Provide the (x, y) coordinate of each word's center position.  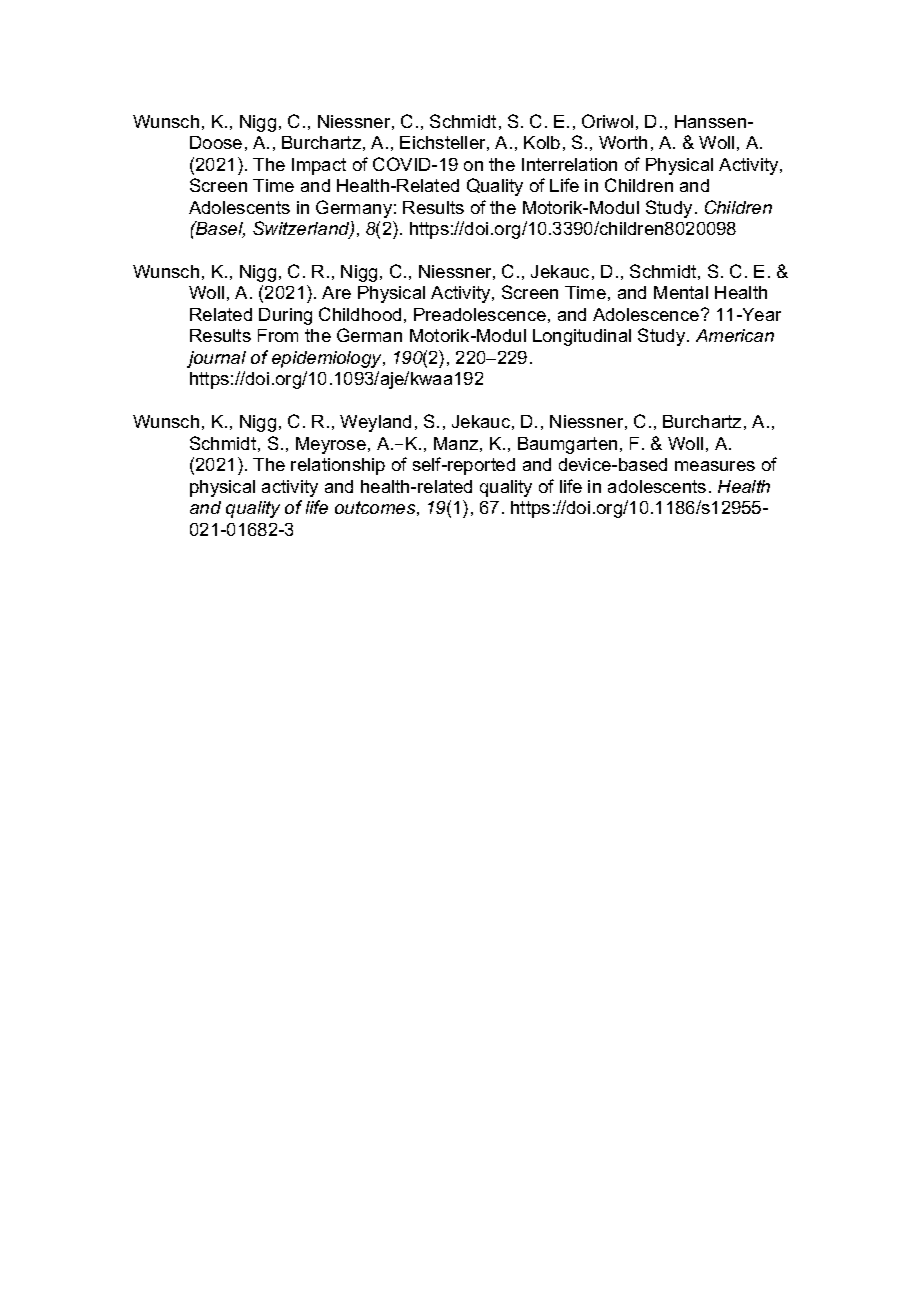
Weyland (375, 423)
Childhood (360, 314)
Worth (623, 142)
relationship (338, 466)
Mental (681, 292)
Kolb (542, 142)
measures (715, 466)
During (285, 316)
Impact (319, 166)
